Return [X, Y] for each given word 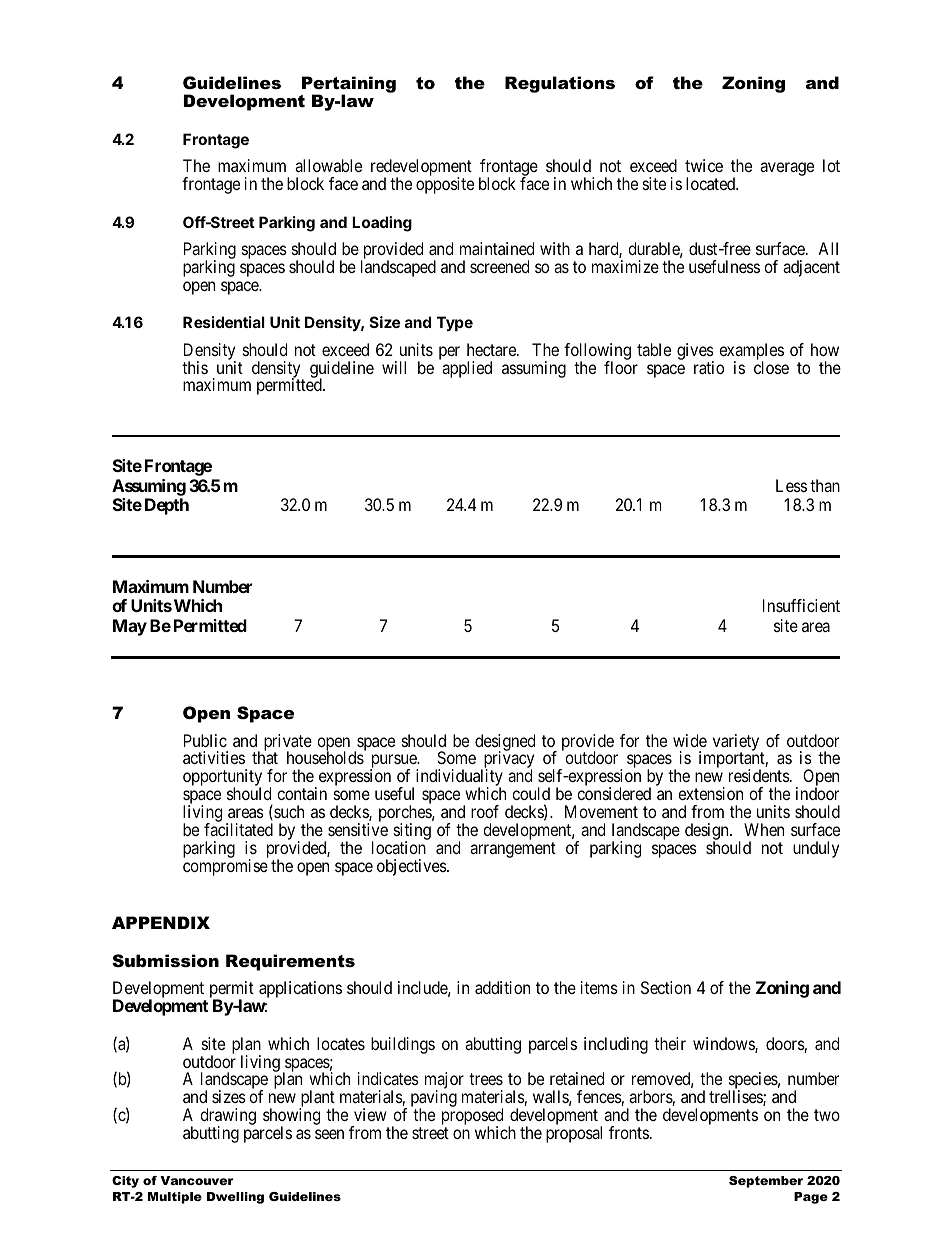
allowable [328, 165]
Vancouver [196, 1180]
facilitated [238, 829]
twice [704, 165]
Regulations [560, 84]
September [766, 1182]
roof [485, 811]
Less [791, 485]
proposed [472, 1118]
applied [467, 369]
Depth [167, 506]
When [764, 829]
